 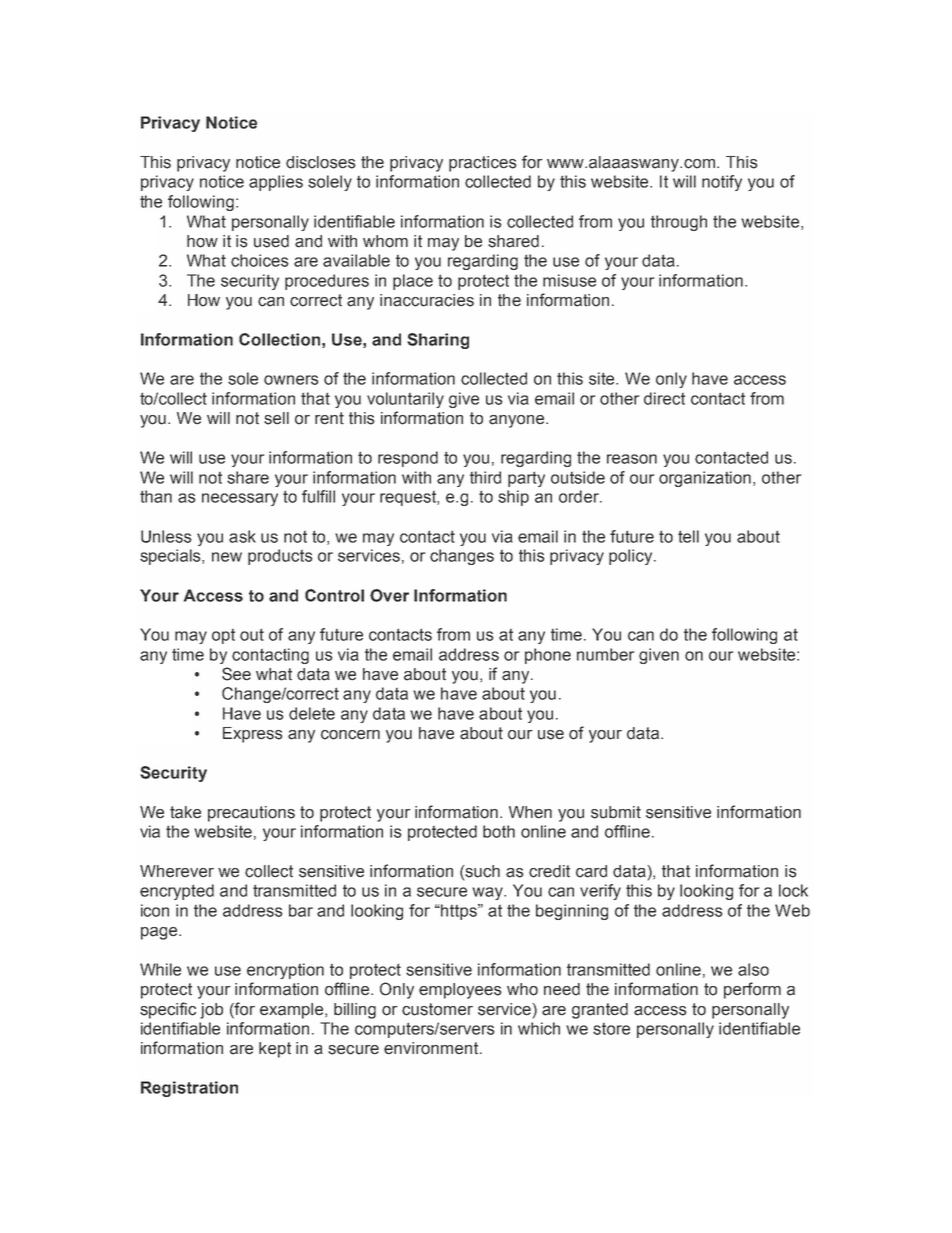 I want to click on perform, so click(x=752, y=990).
